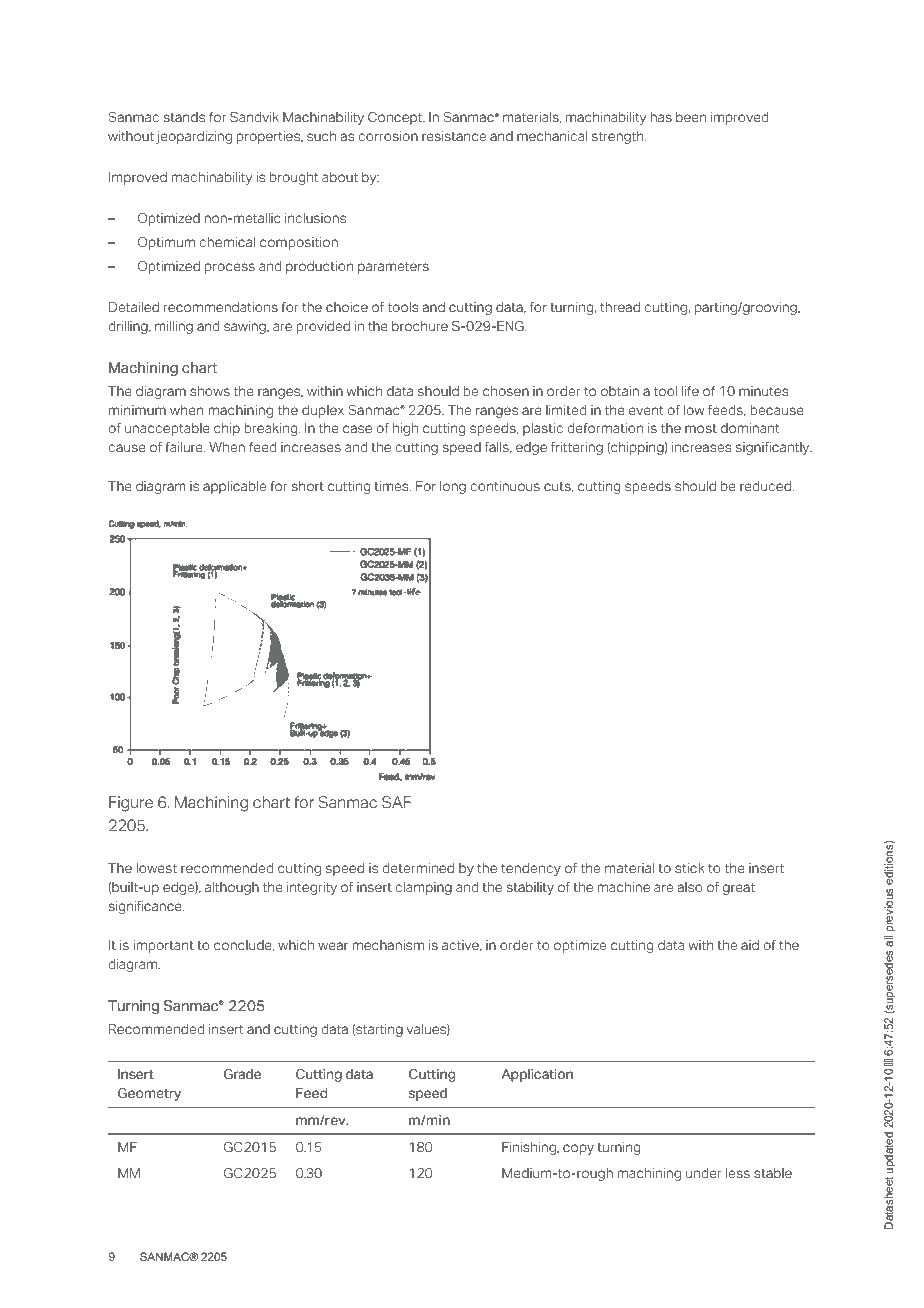 This screenshot has height=1308, width=924. What do you see at coordinates (234, 487) in the screenshot?
I see `applicable` at bounding box center [234, 487].
